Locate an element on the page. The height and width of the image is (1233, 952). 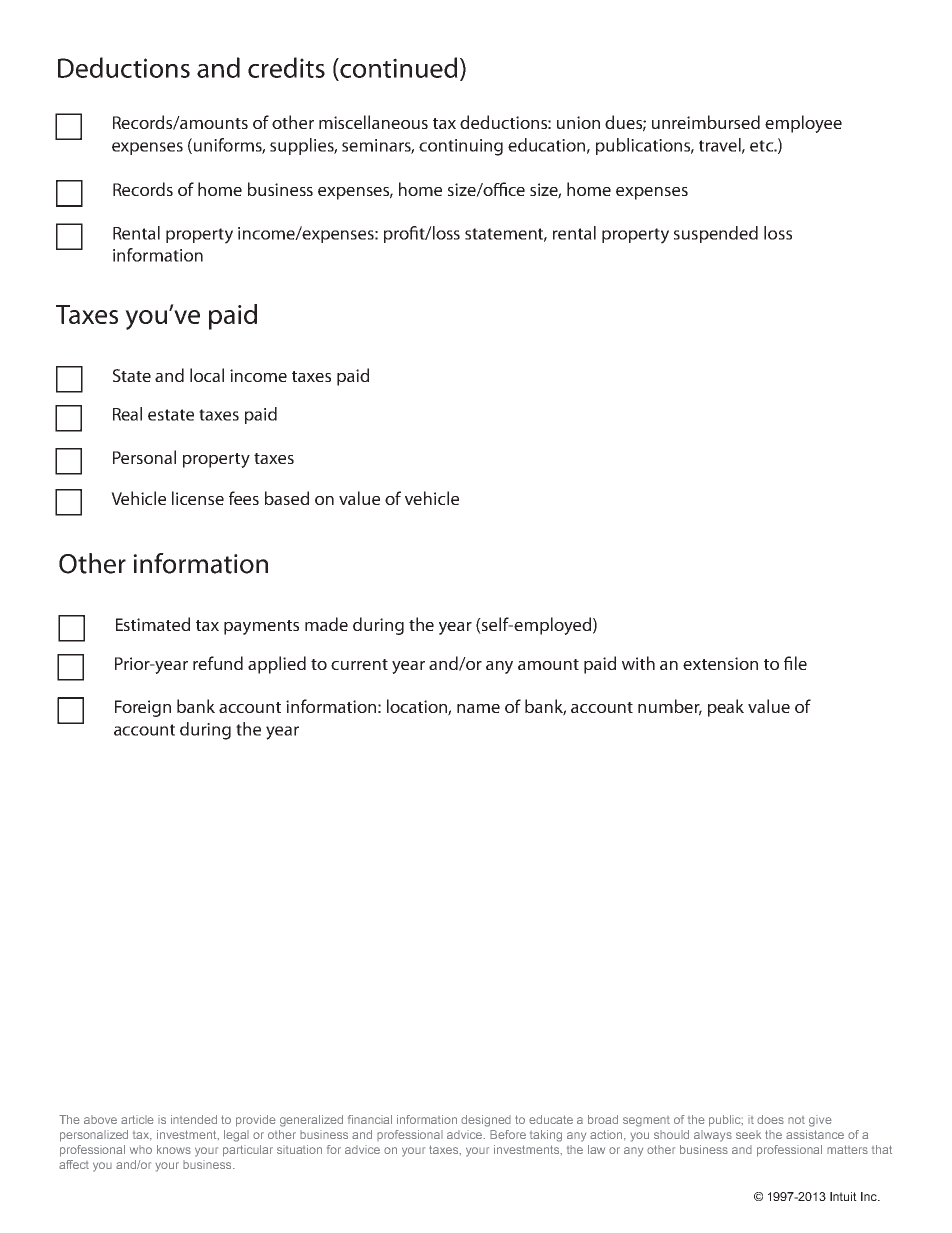
knows is located at coordinates (174, 1149).
